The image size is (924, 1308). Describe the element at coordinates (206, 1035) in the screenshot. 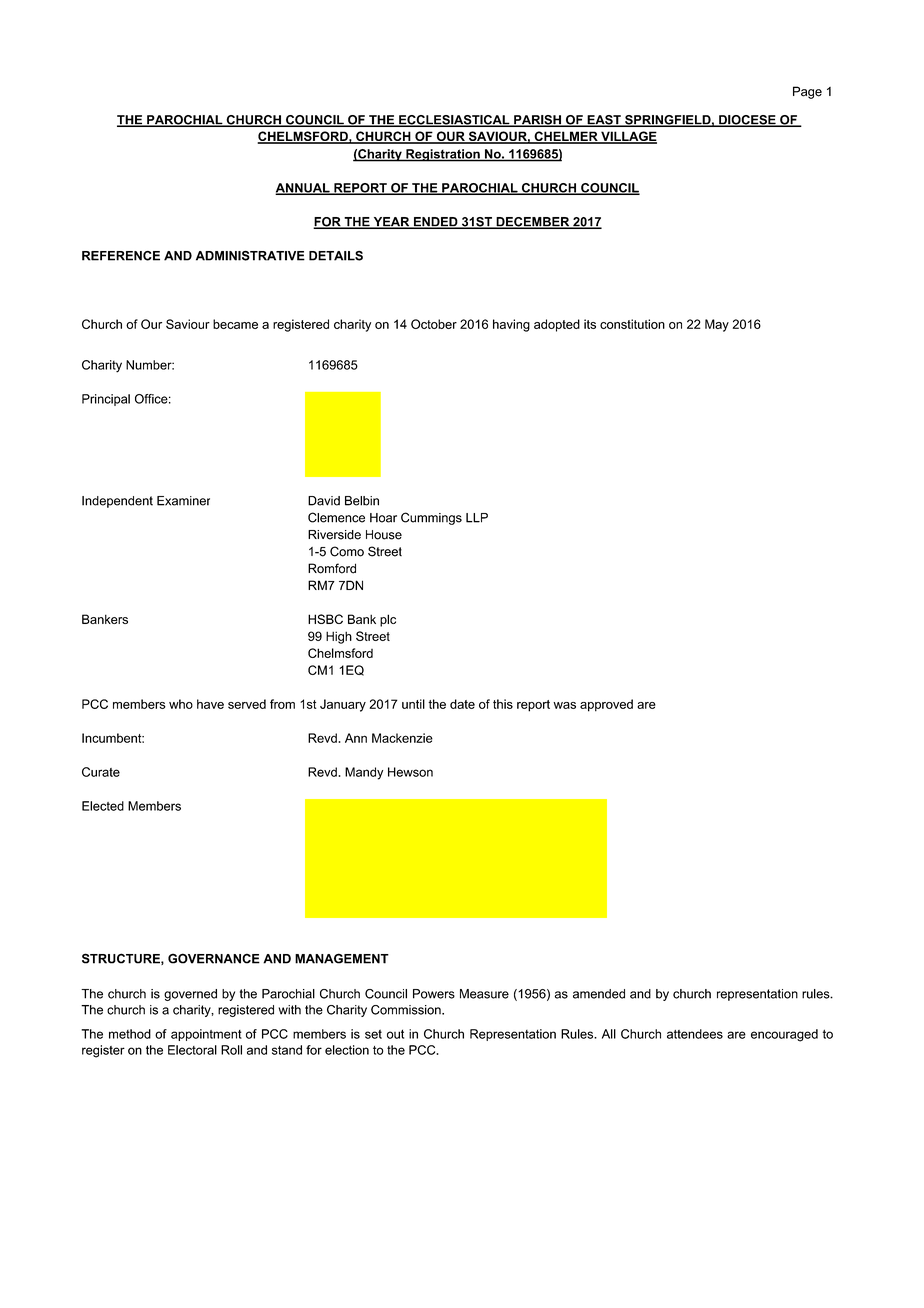

I see `appointment` at that location.
